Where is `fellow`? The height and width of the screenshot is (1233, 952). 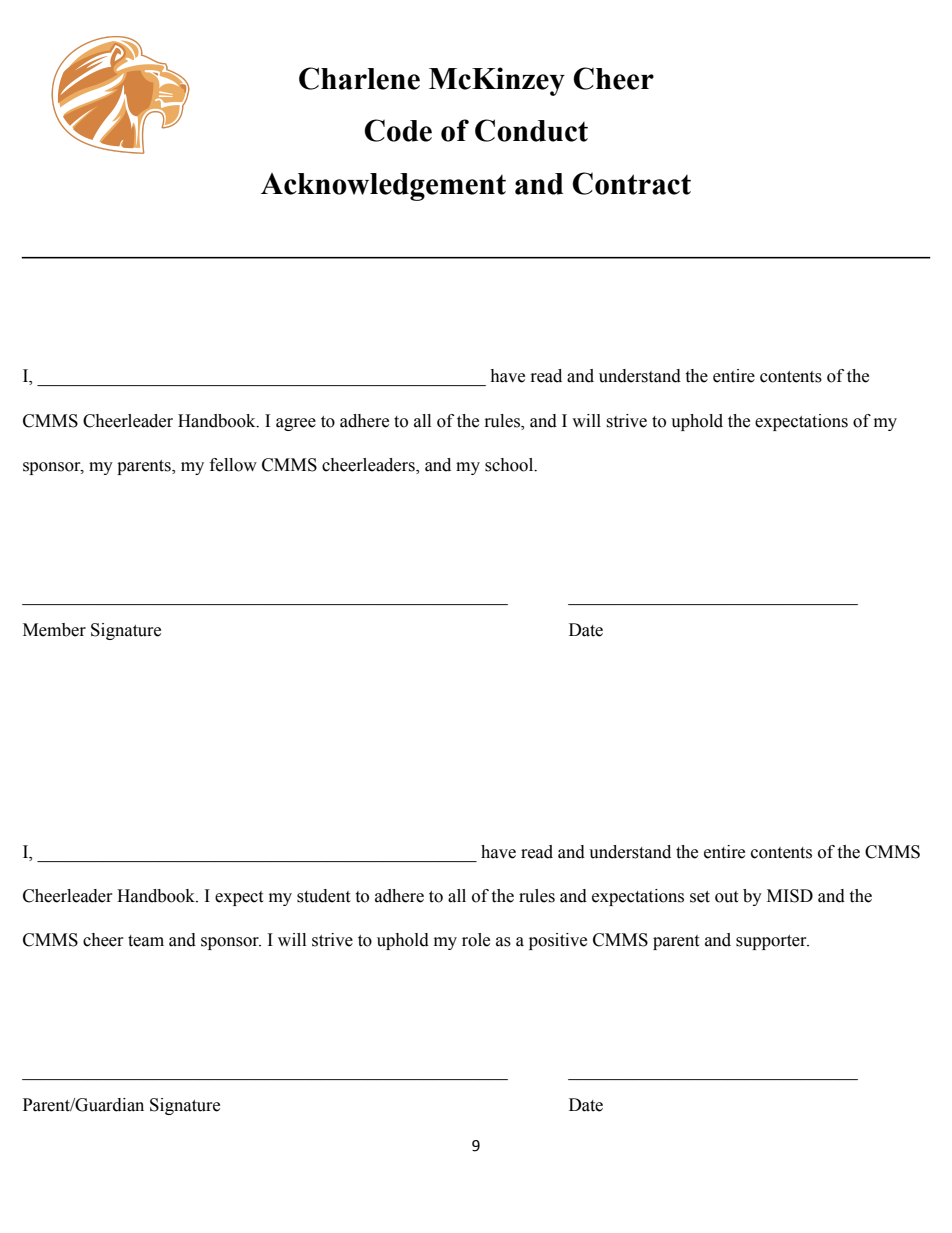
fellow is located at coordinates (233, 465).
